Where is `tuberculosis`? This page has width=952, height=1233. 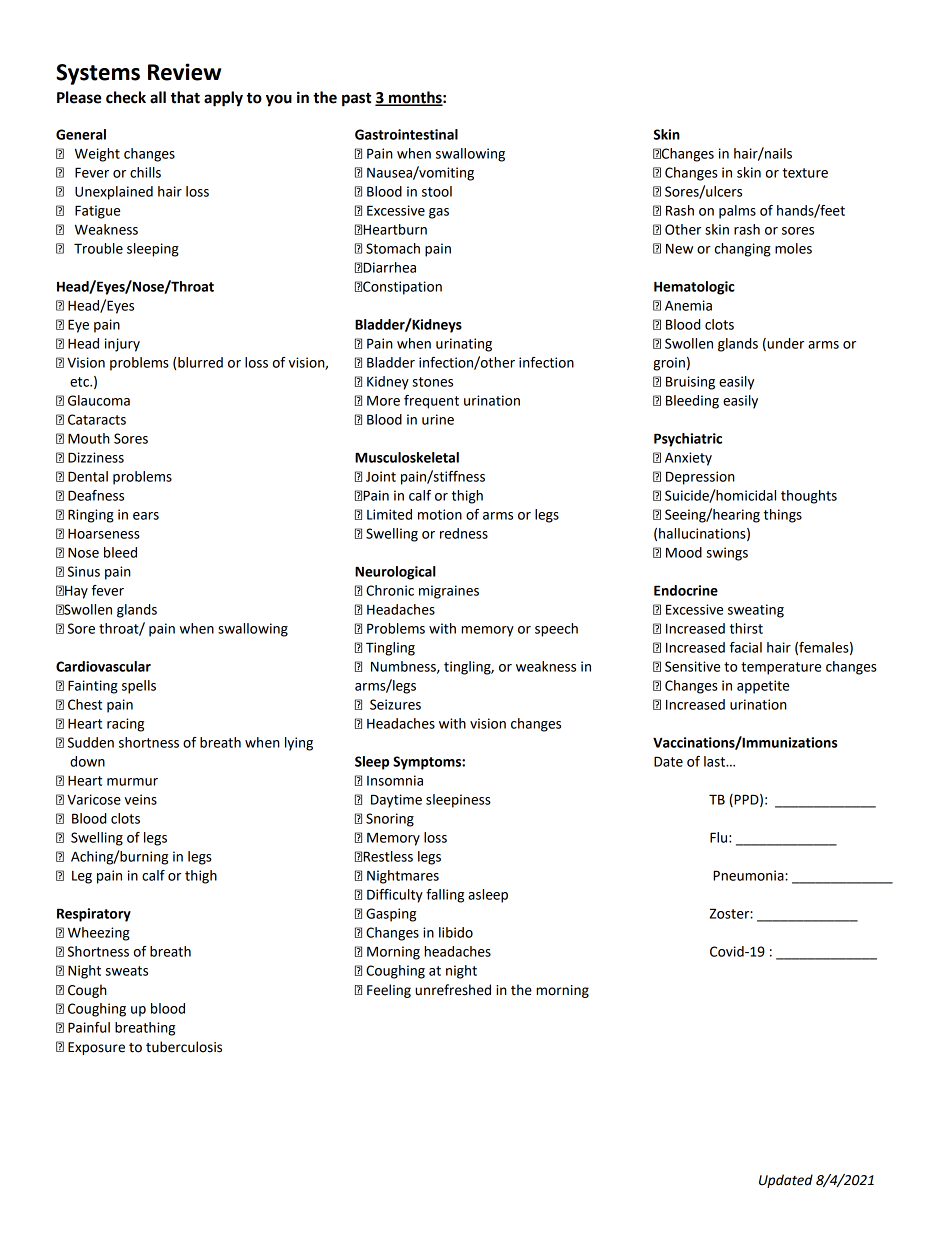
tuberculosis is located at coordinates (184, 1047).
